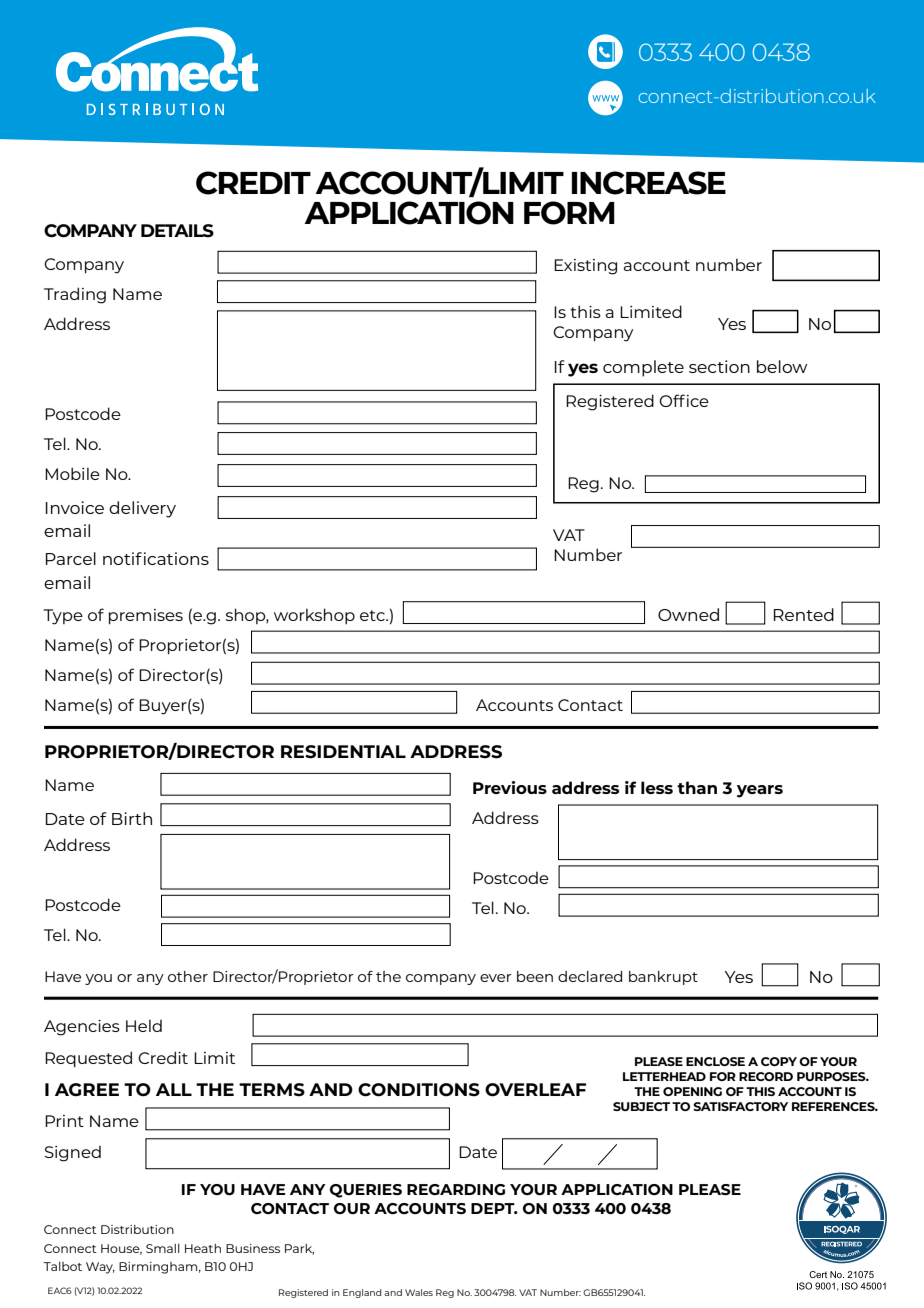 The width and height of the screenshot is (924, 1308). Describe the element at coordinates (419, 1292) in the screenshot. I see `Wales` at that location.
